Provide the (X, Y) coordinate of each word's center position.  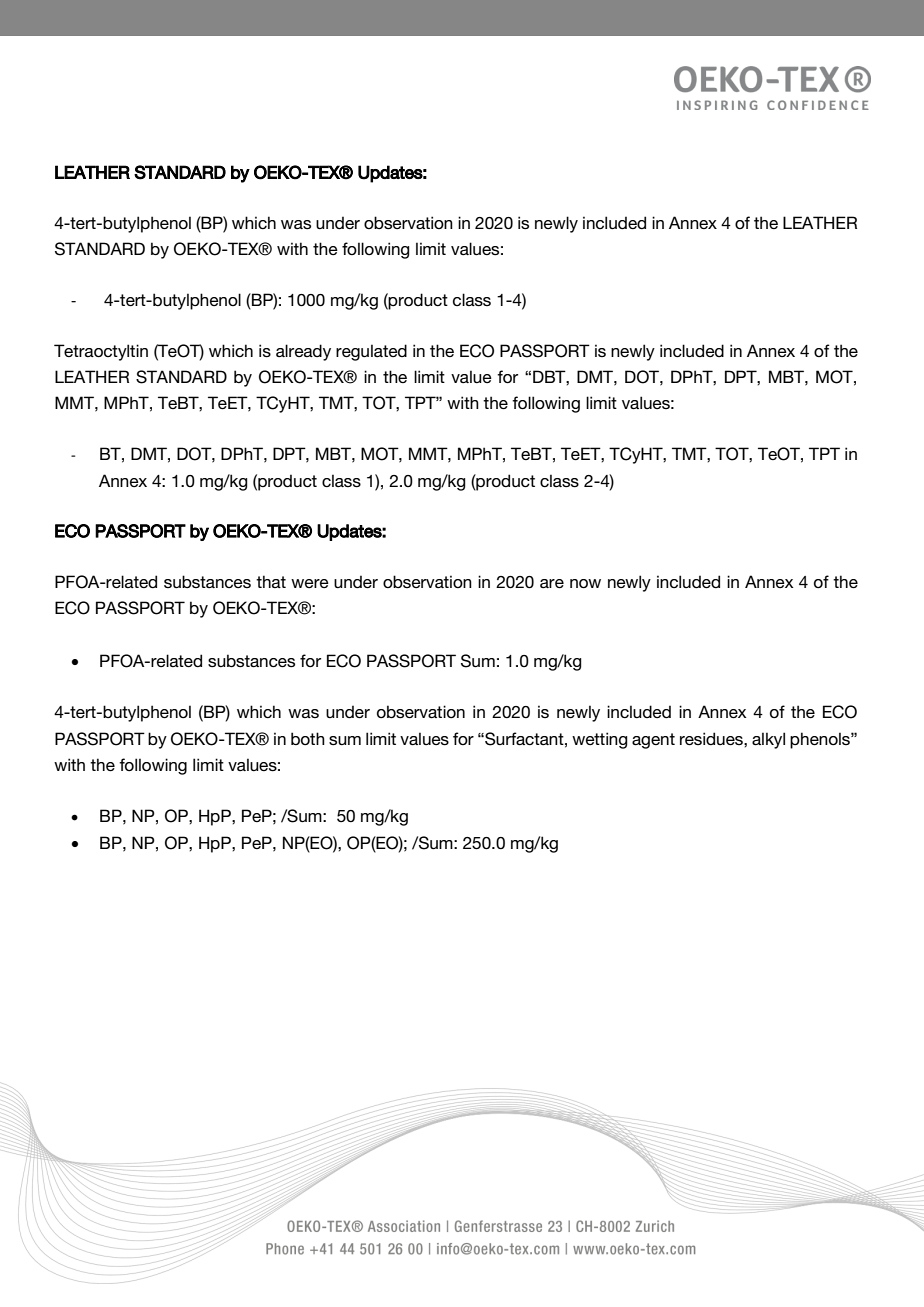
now (585, 583)
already (303, 352)
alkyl (768, 740)
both (308, 738)
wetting (600, 740)
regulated (371, 352)
